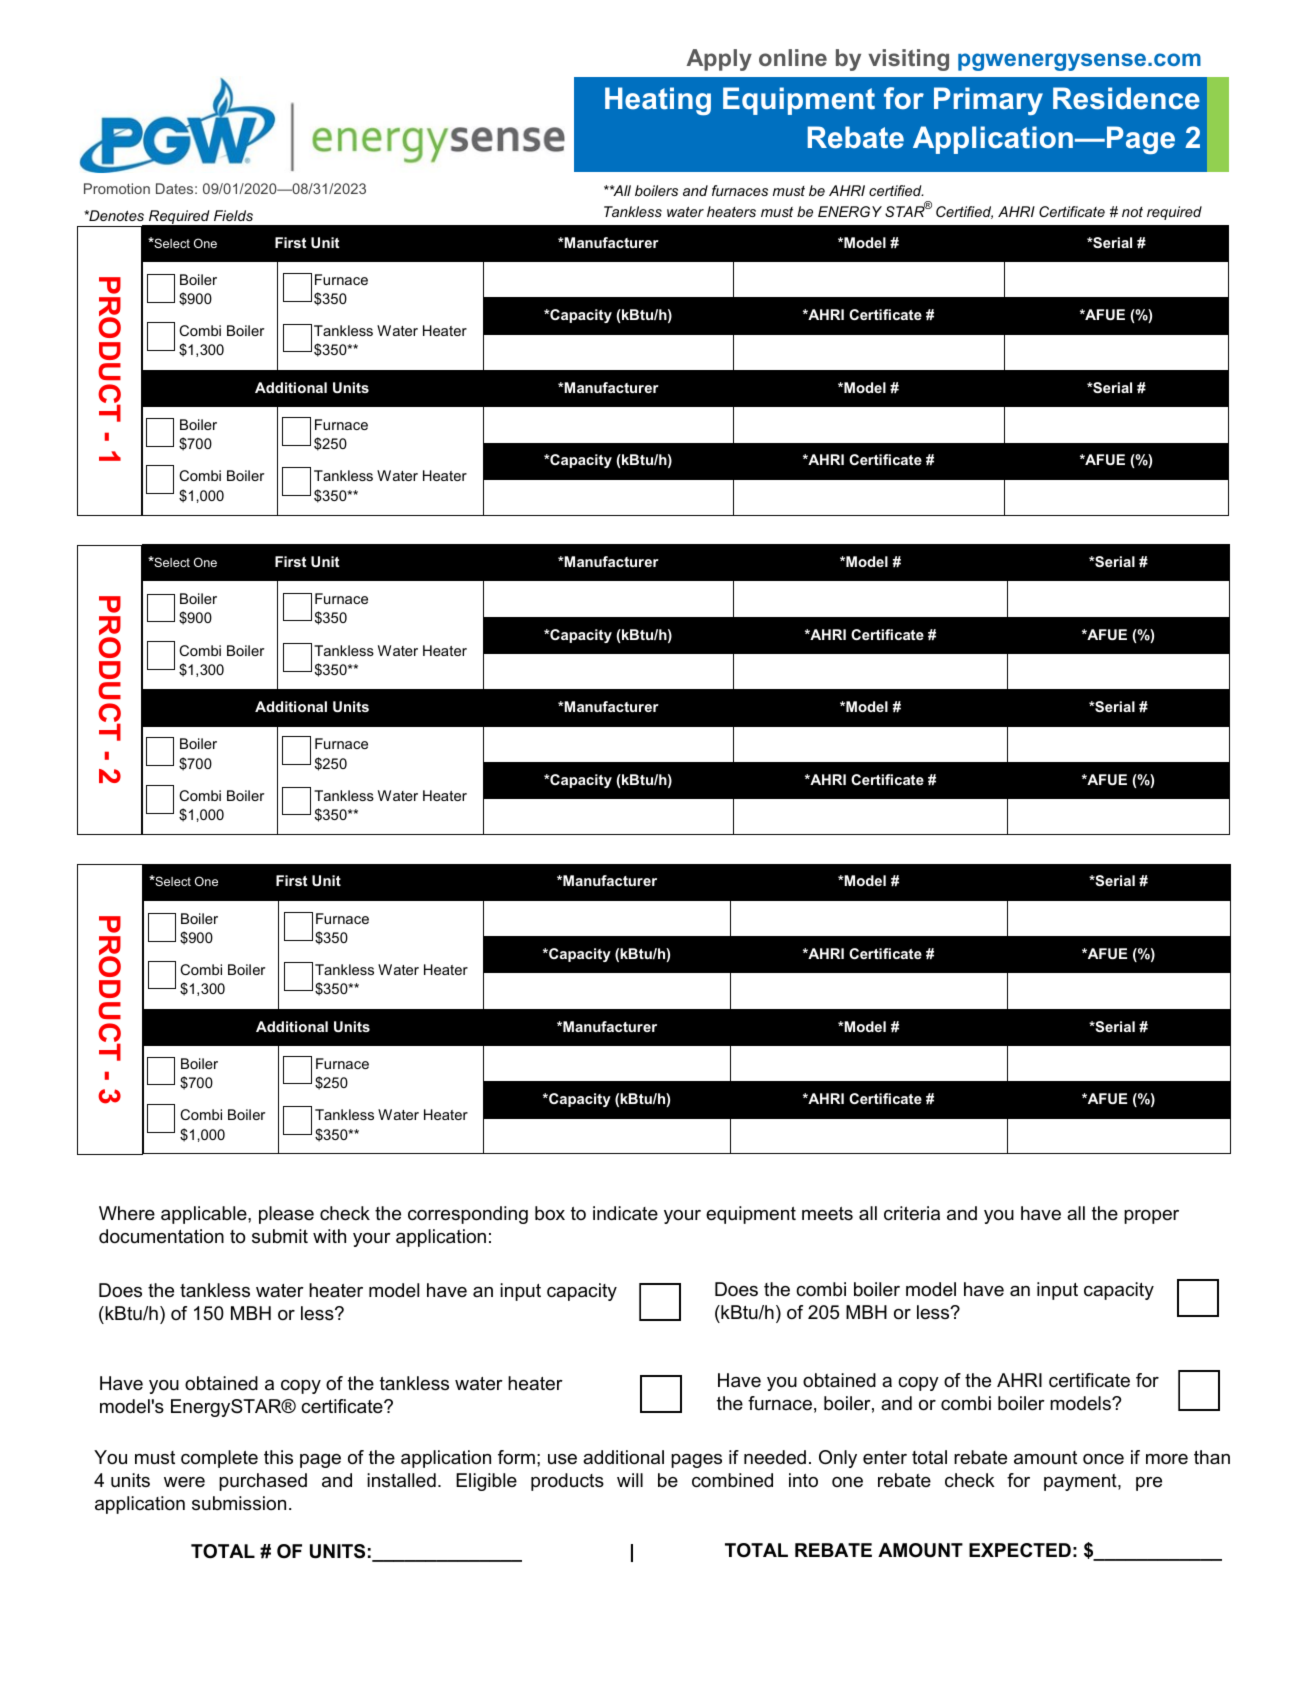 This image has height=1691, width=1306. What do you see at coordinates (988, 101) in the image?
I see `Primary` at bounding box center [988, 101].
